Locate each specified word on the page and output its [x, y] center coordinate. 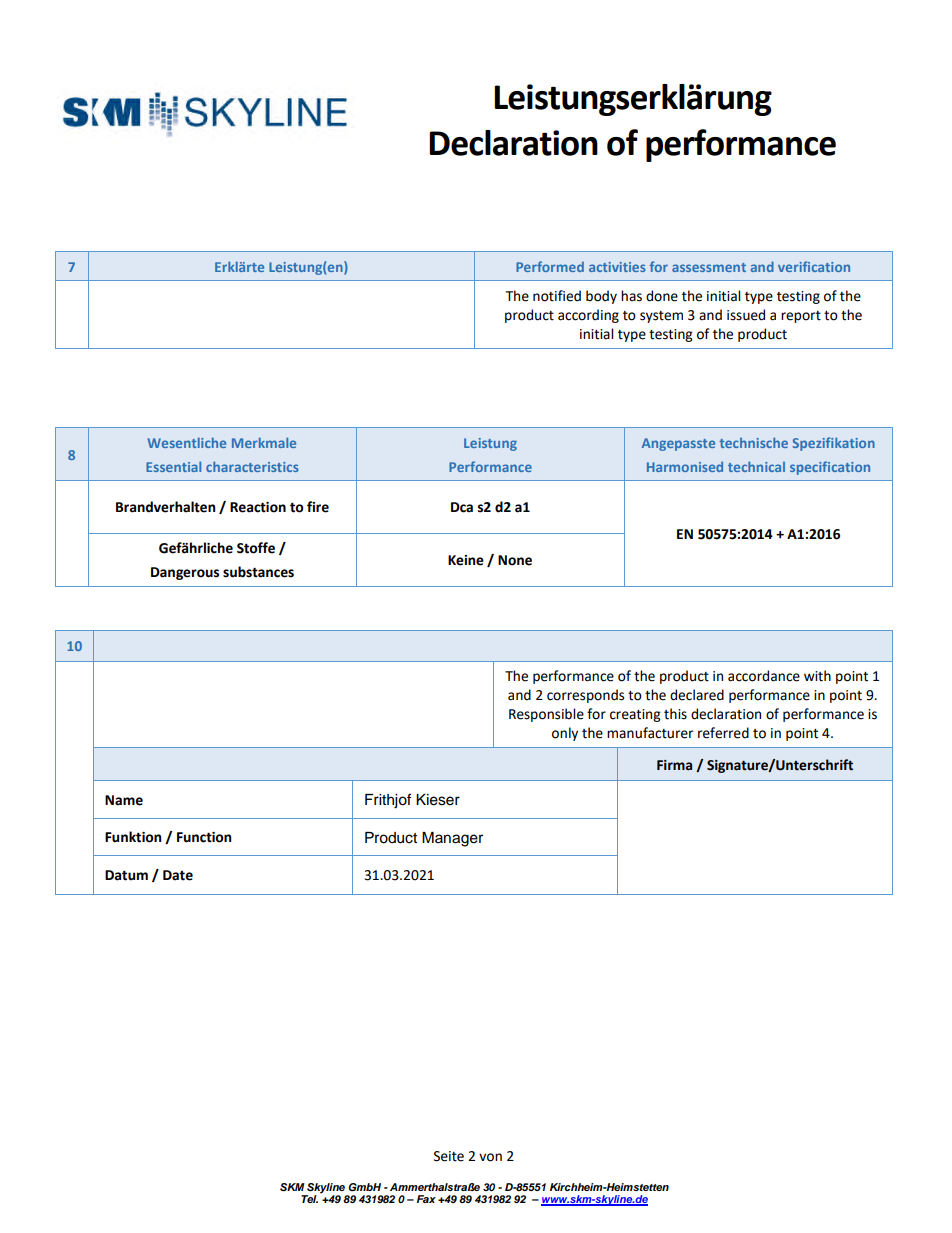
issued [746, 315]
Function [204, 837]
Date [178, 875]
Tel [309, 1199]
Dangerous [185, 573]
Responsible [546, 715]
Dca [462, 507]
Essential [173, 466]
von [490, 1157]
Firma [674, 765]
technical [756, 466]
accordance [764, 676]
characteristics [252, 466]
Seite [449, 1156]
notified [557, 296]
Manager [452, 839]
